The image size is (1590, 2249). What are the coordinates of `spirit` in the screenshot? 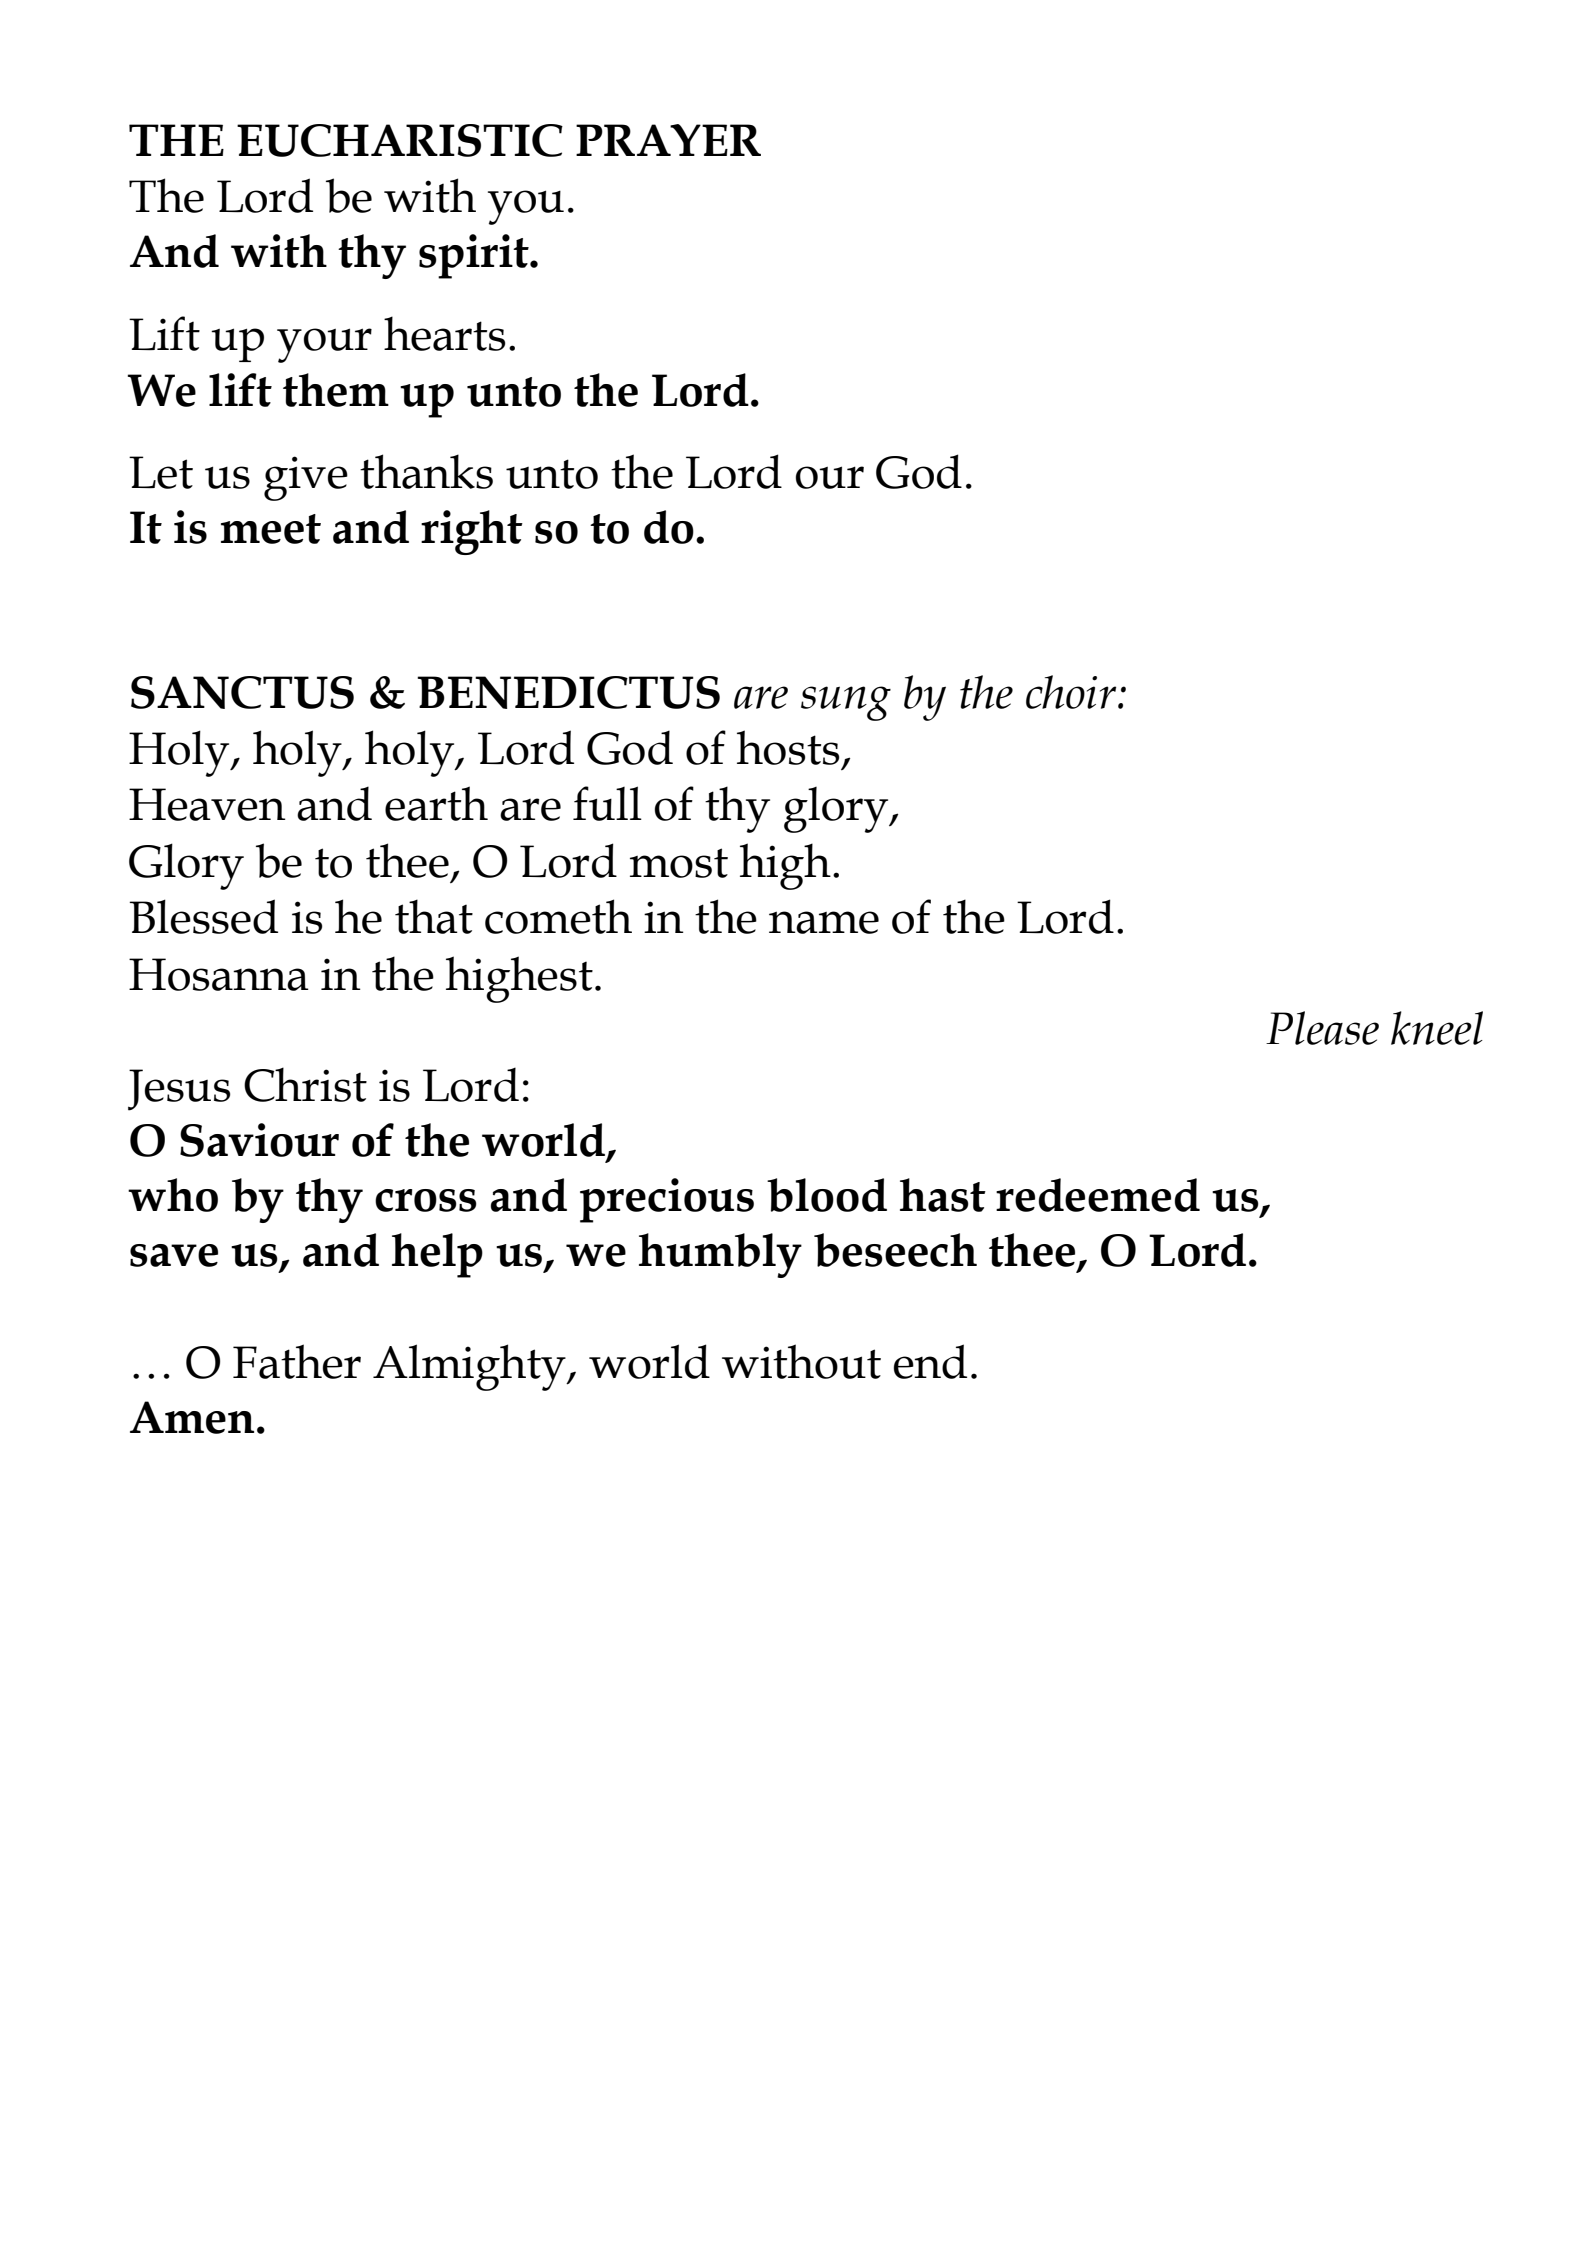 It's located at (475, 256).
